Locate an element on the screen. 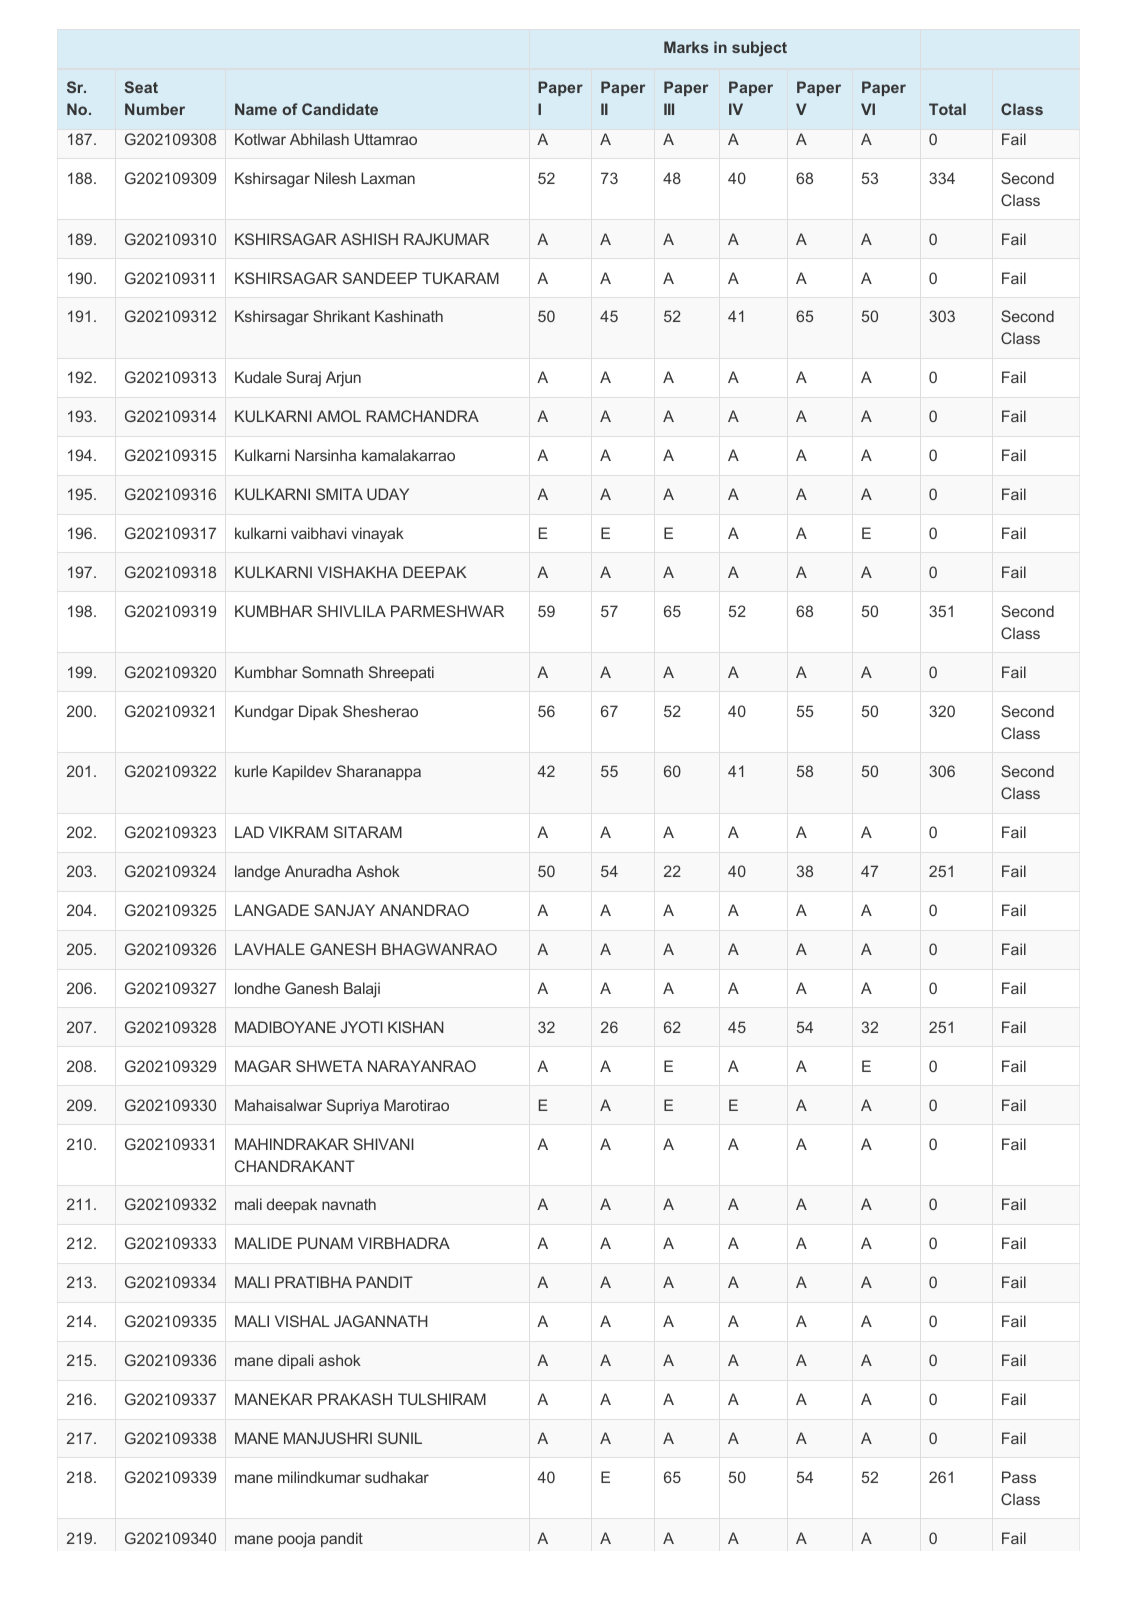 This screenshot has height=1608, width=1137. pooja is located at coordinates (296, 1540).
